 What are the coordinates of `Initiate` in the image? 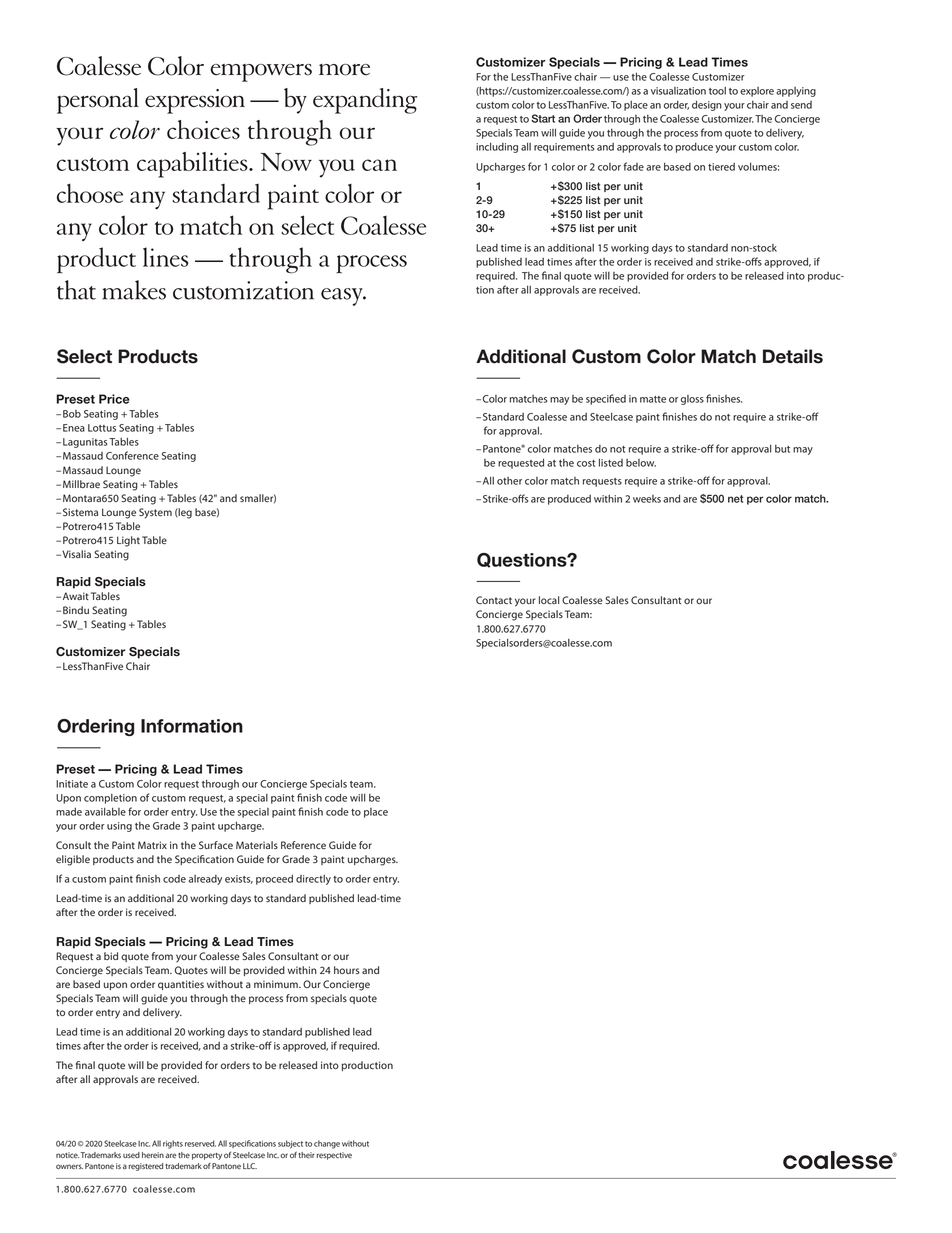 It's located at (72, 784).
